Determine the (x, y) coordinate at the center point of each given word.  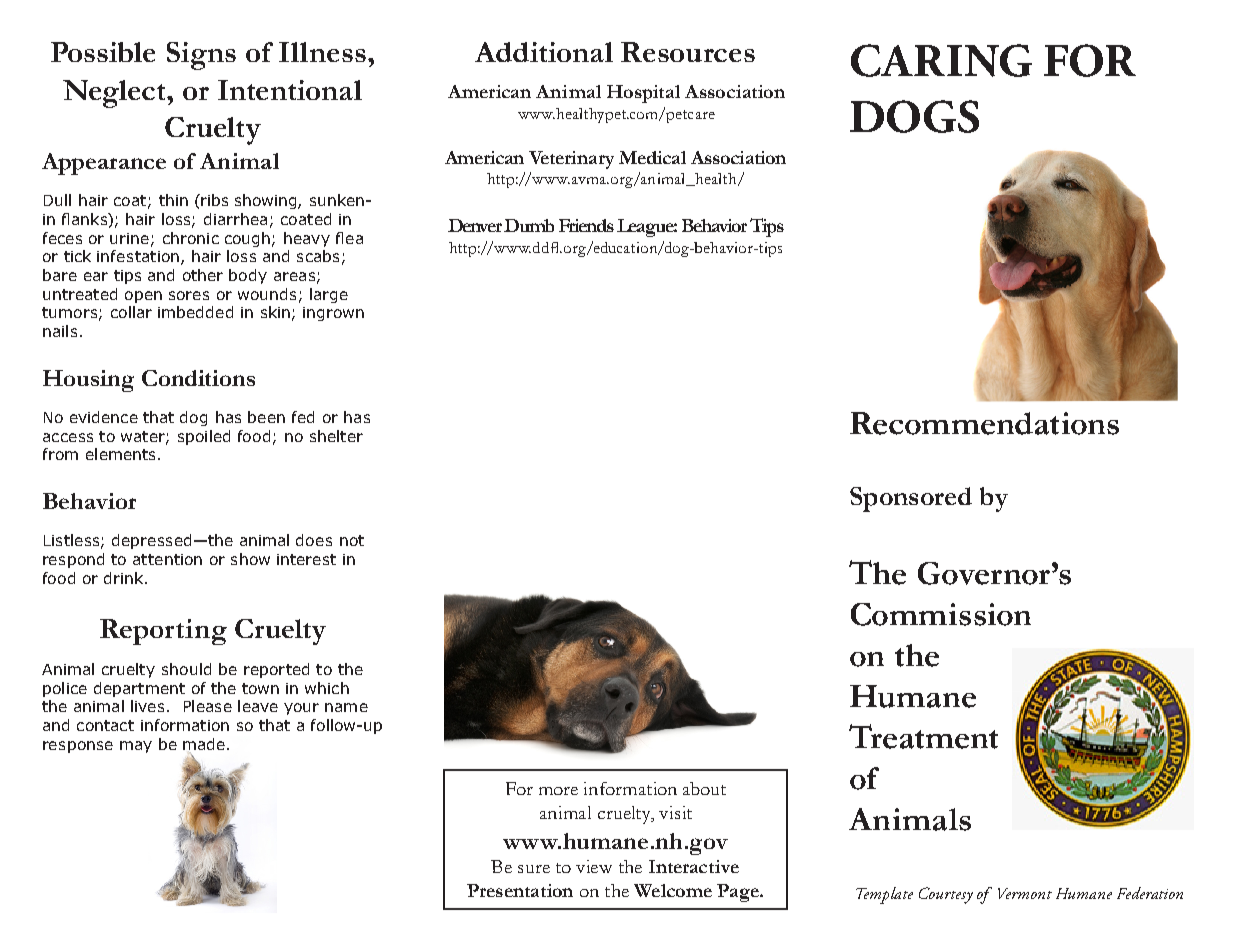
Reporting (163, 632)
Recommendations (984, 423)
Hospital (643, 94)
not (352, 540)
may (136, 747)
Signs (201, 56)
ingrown (333, 314)
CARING (941, 60)
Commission (941, 614)
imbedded (195, 312)
